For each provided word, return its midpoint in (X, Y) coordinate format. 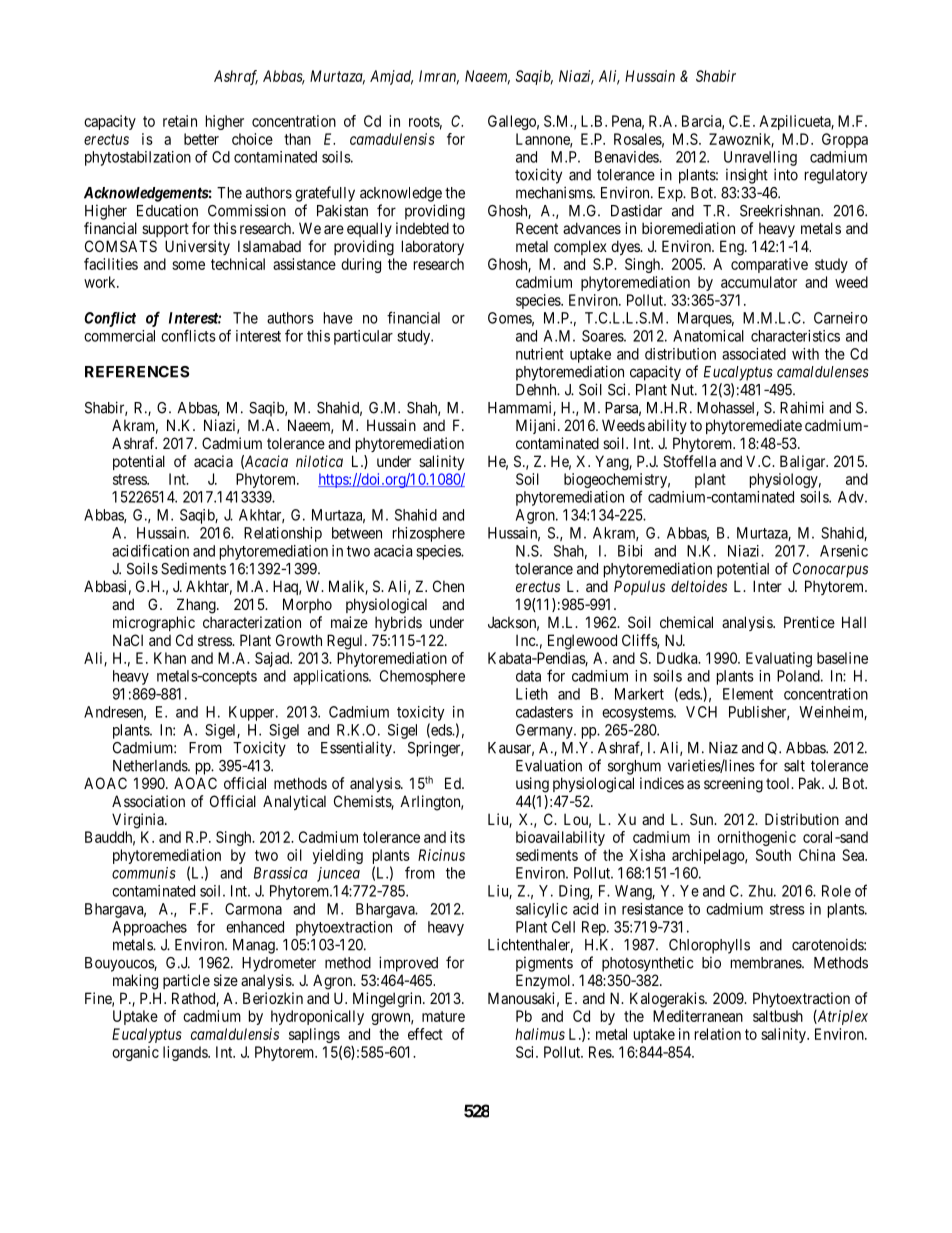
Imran (439, 77)
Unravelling (760, 158)
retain (180, 121)
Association (148, 801)
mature (443, 1016)
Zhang (197, 606)
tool (779, 783)
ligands (186, 1053)
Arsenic (844, 551)
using (532, 785)
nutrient (540, 354)
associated (754, 354)
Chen (448, 586)
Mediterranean (698, 1016)
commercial (119, 336)
